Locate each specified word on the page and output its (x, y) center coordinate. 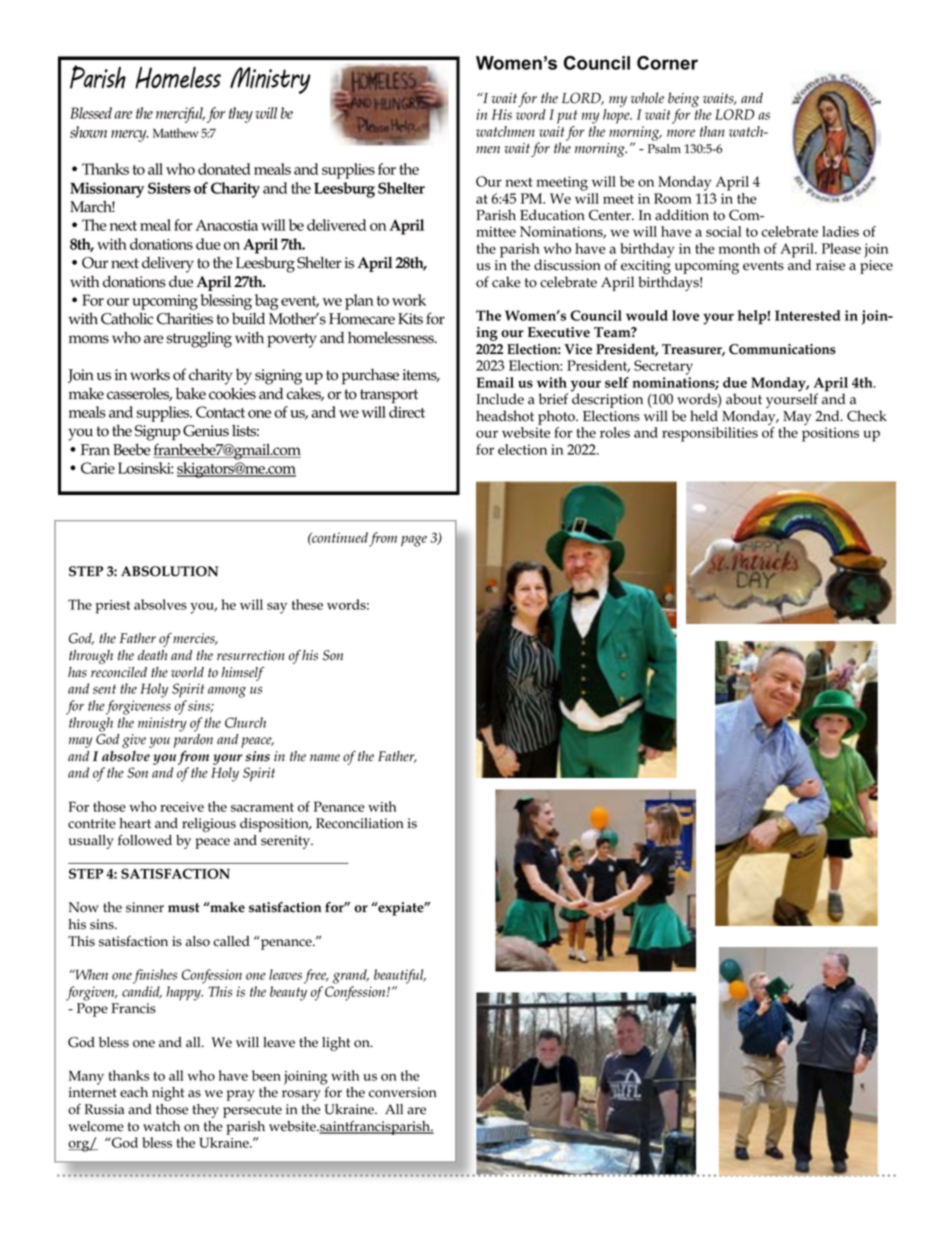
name (325, 758)
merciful (180, 115)
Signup (157, 433)
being (685, 101)
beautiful (400, 976)
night (168, 1094)
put (567, 117)
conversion (403, 1092)
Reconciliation (360, 823)
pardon (193, 742)
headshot (505, 416)
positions (830, 434)
